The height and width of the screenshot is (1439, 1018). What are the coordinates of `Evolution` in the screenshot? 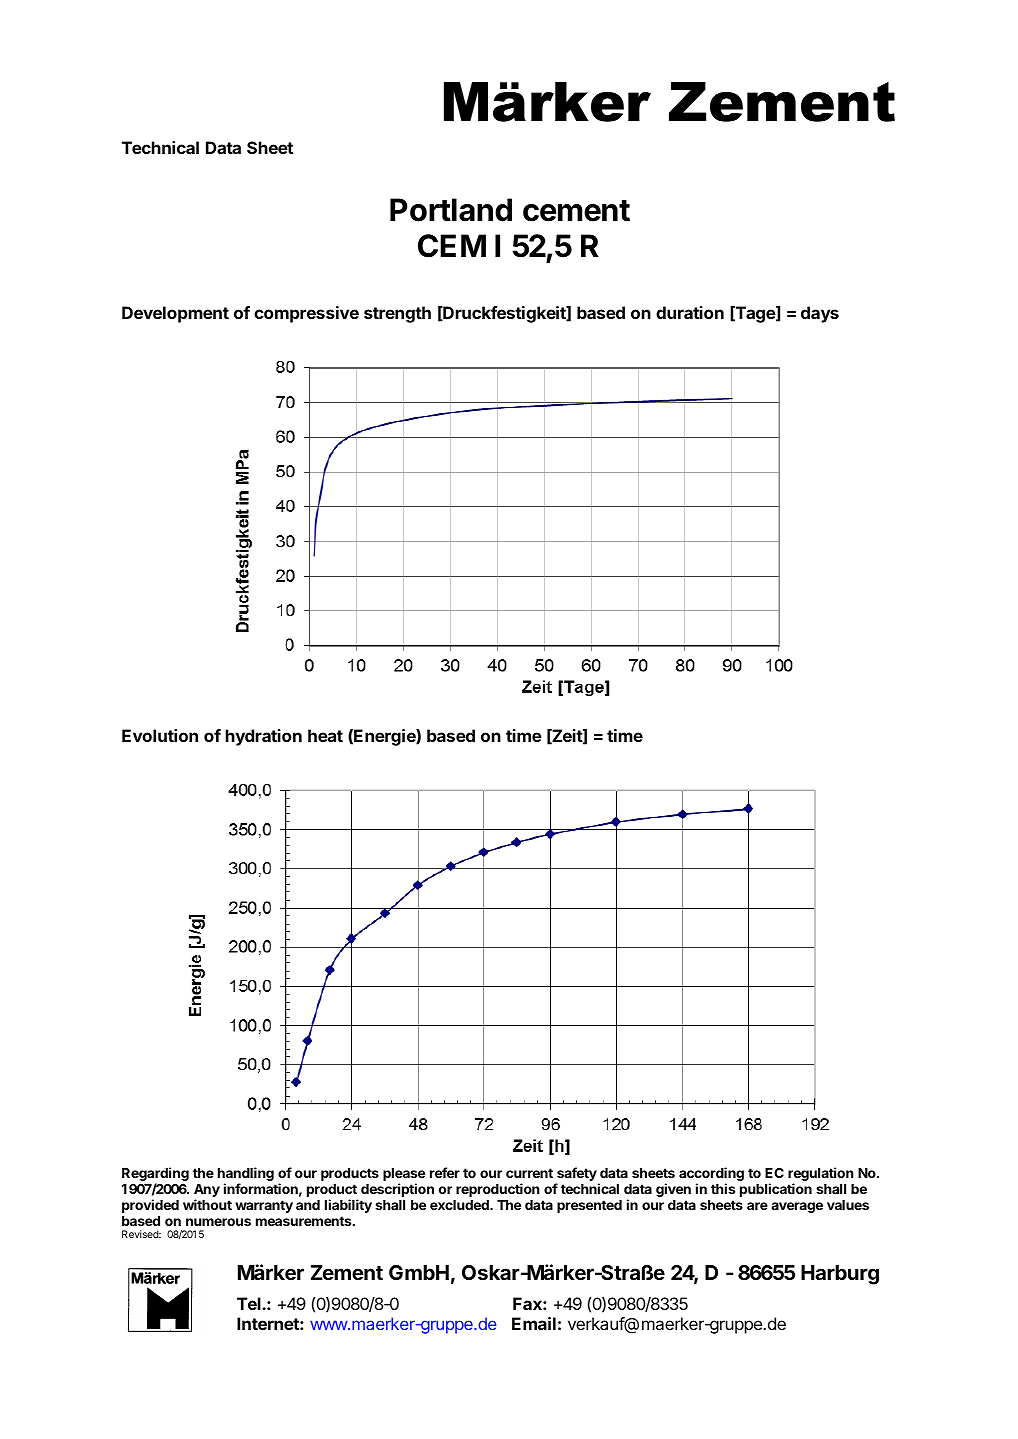 It's located at (160, 735).
